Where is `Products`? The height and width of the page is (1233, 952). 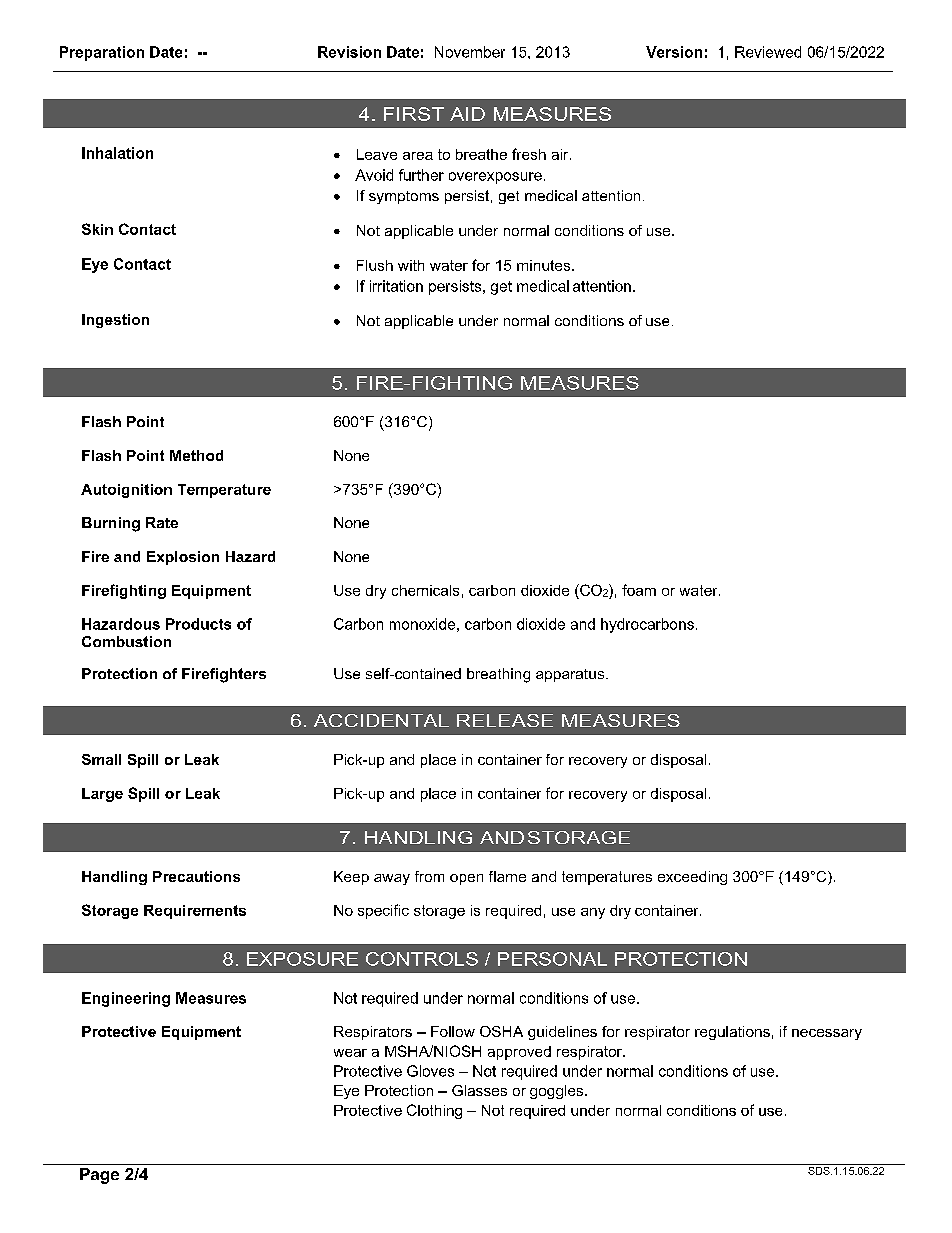 Products is located at coordinates (198, 624).
